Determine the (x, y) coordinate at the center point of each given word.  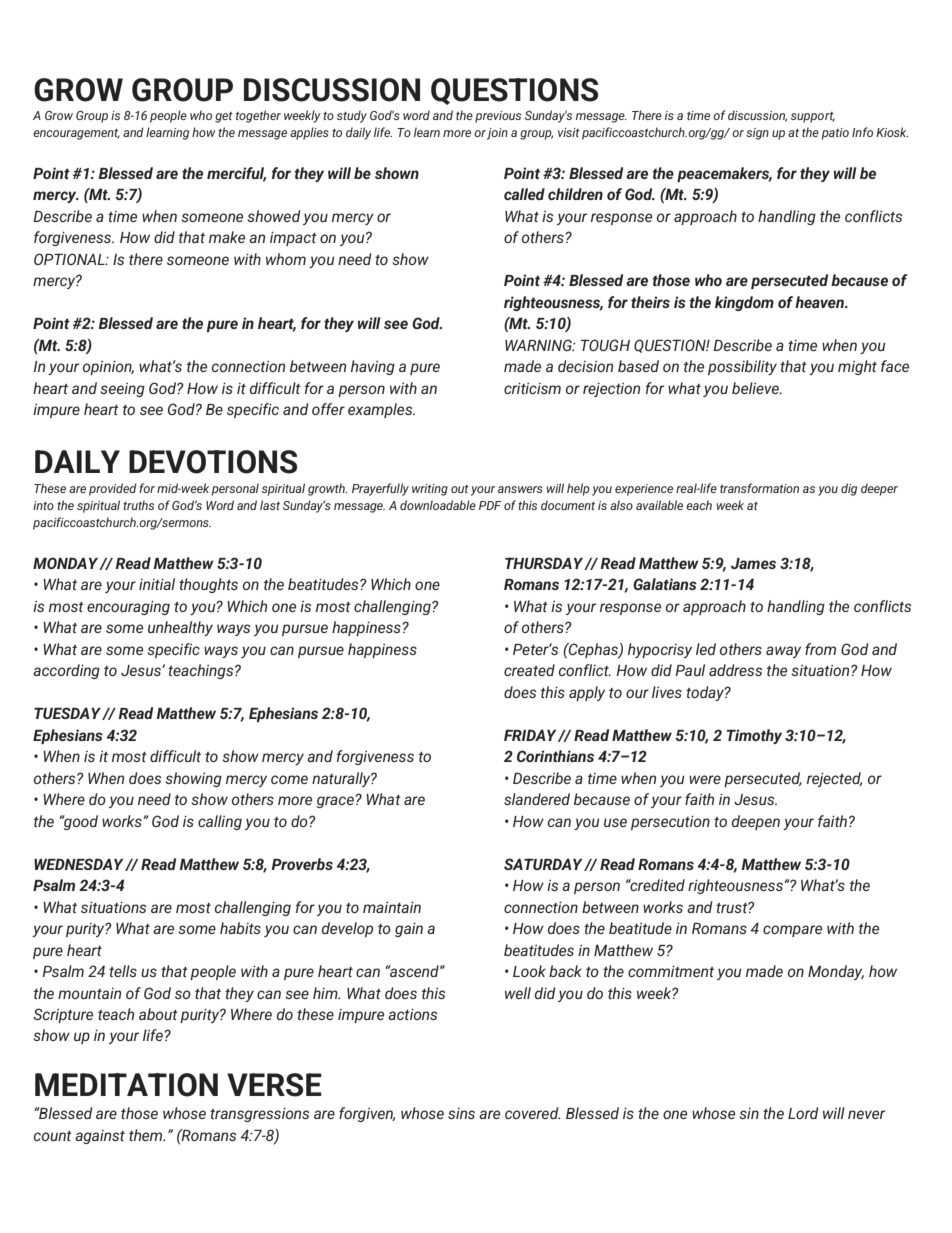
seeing (122, 390)
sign (757, 134)
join (497, 134)
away (783, 652)
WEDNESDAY (80, 864)
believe (756, 388)
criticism (532, 388)
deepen (756, 822)
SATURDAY (544, 864)
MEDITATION (126, 1085)
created (529, 670)
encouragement (76, 134)
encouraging (128, 608)
